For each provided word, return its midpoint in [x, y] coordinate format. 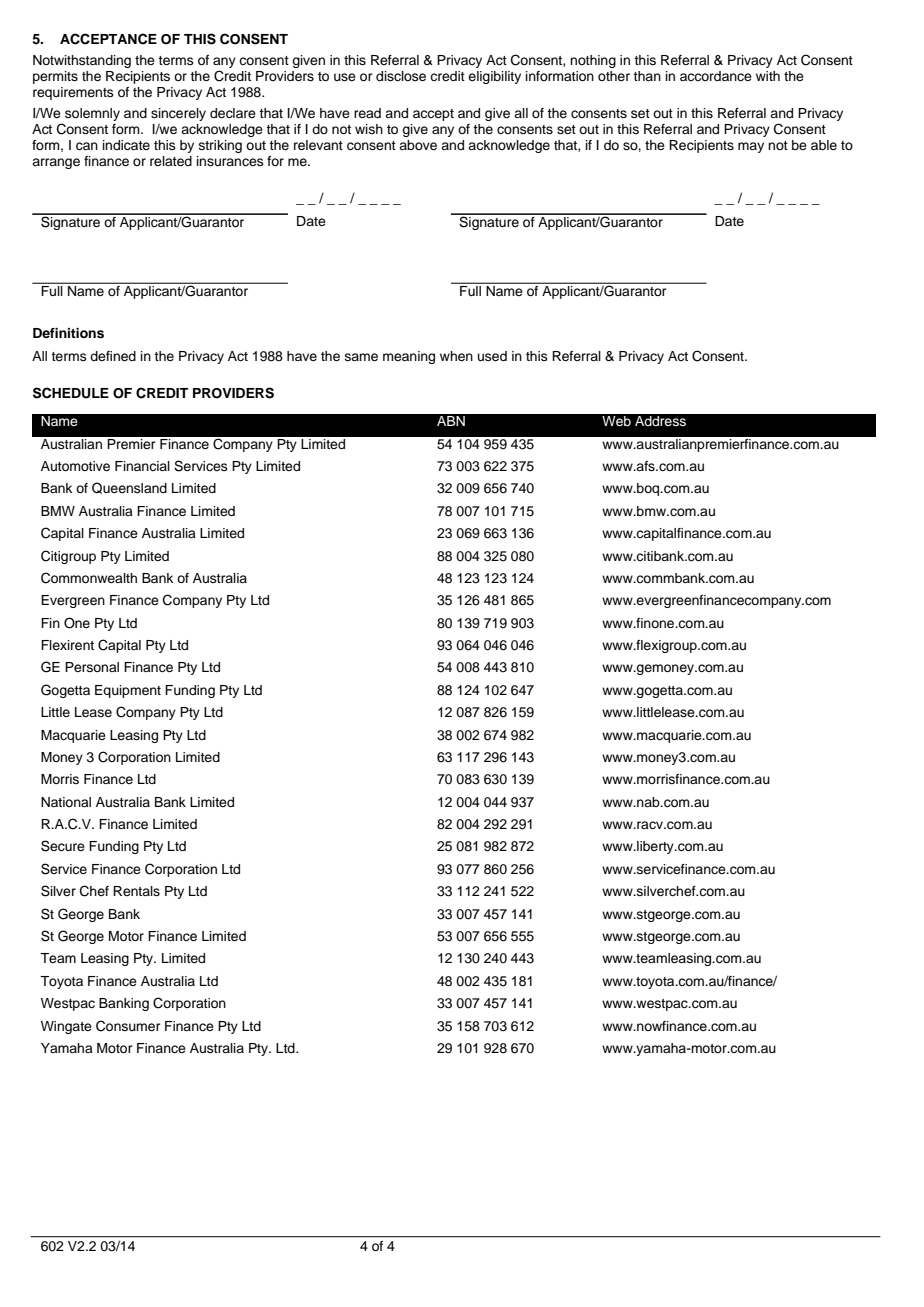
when [456, 356]
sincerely [178, 114]
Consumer [128, 1026]
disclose [401, 76]
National [66, 802]
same [361, 357]
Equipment [128, 691]
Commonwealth [89, 578]
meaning [409, 357]
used [492, 356]
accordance [716, 76]
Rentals [136, 891]
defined [113, 356]
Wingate [66, 1027]
